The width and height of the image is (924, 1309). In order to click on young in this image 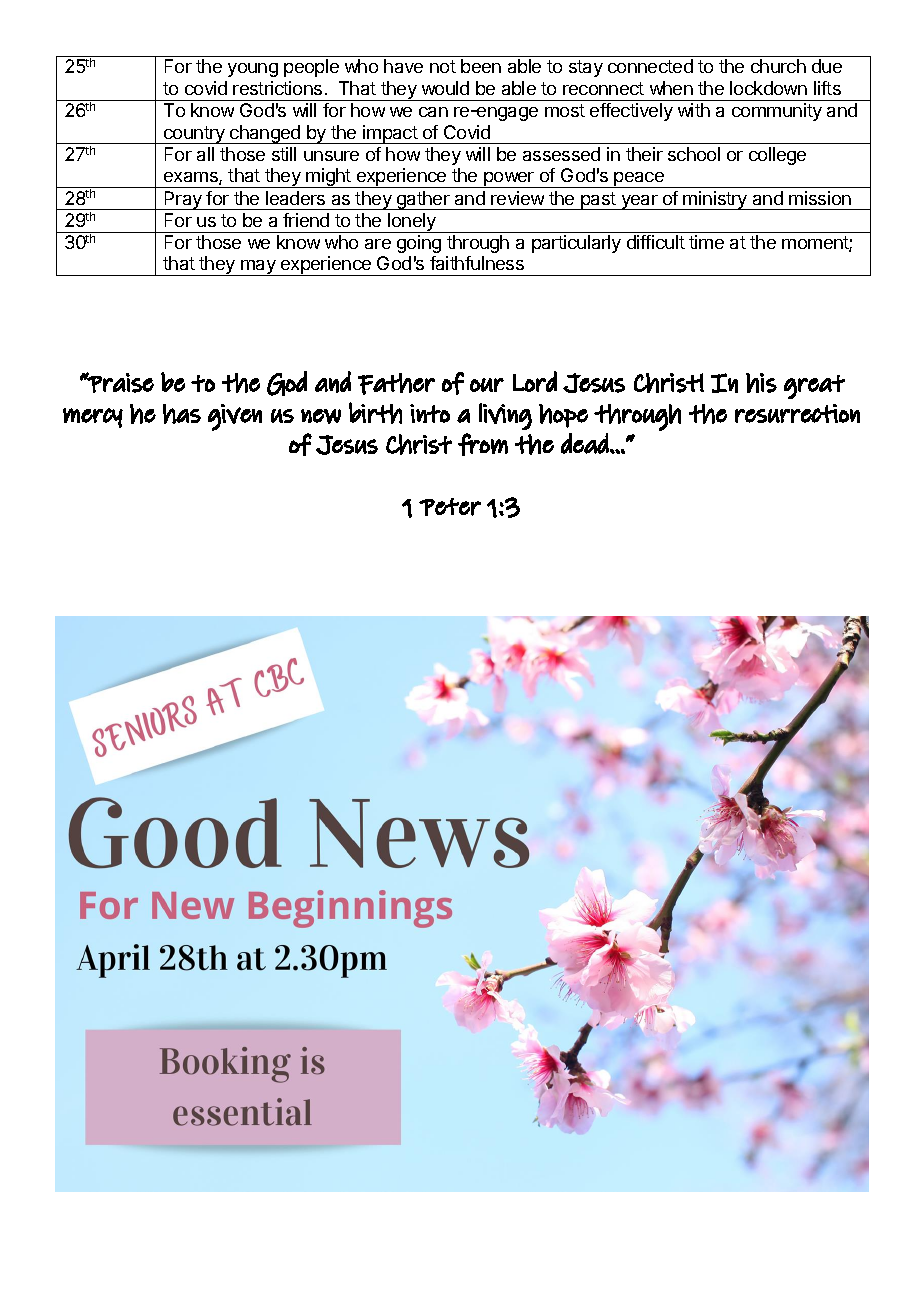, I will do `click(253, 70)`.
